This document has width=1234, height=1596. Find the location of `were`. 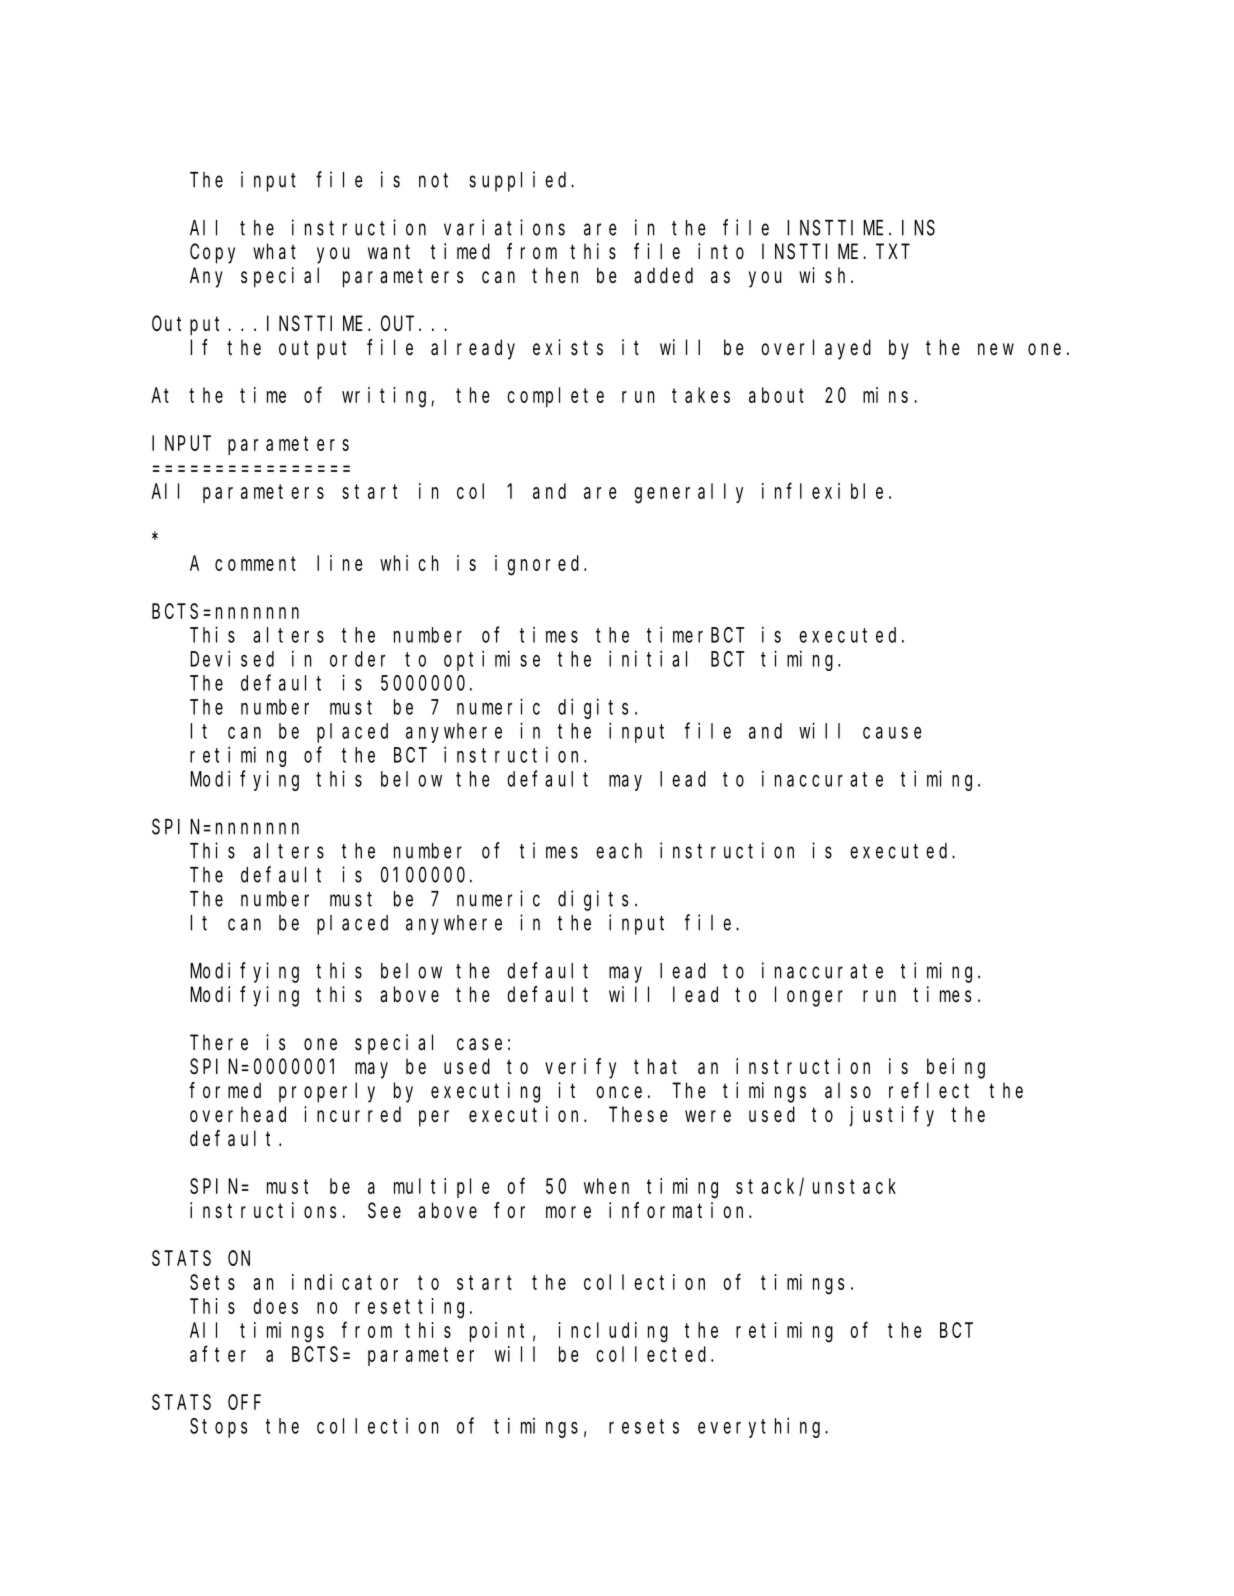

were is located at coordinates (708, 1116).
